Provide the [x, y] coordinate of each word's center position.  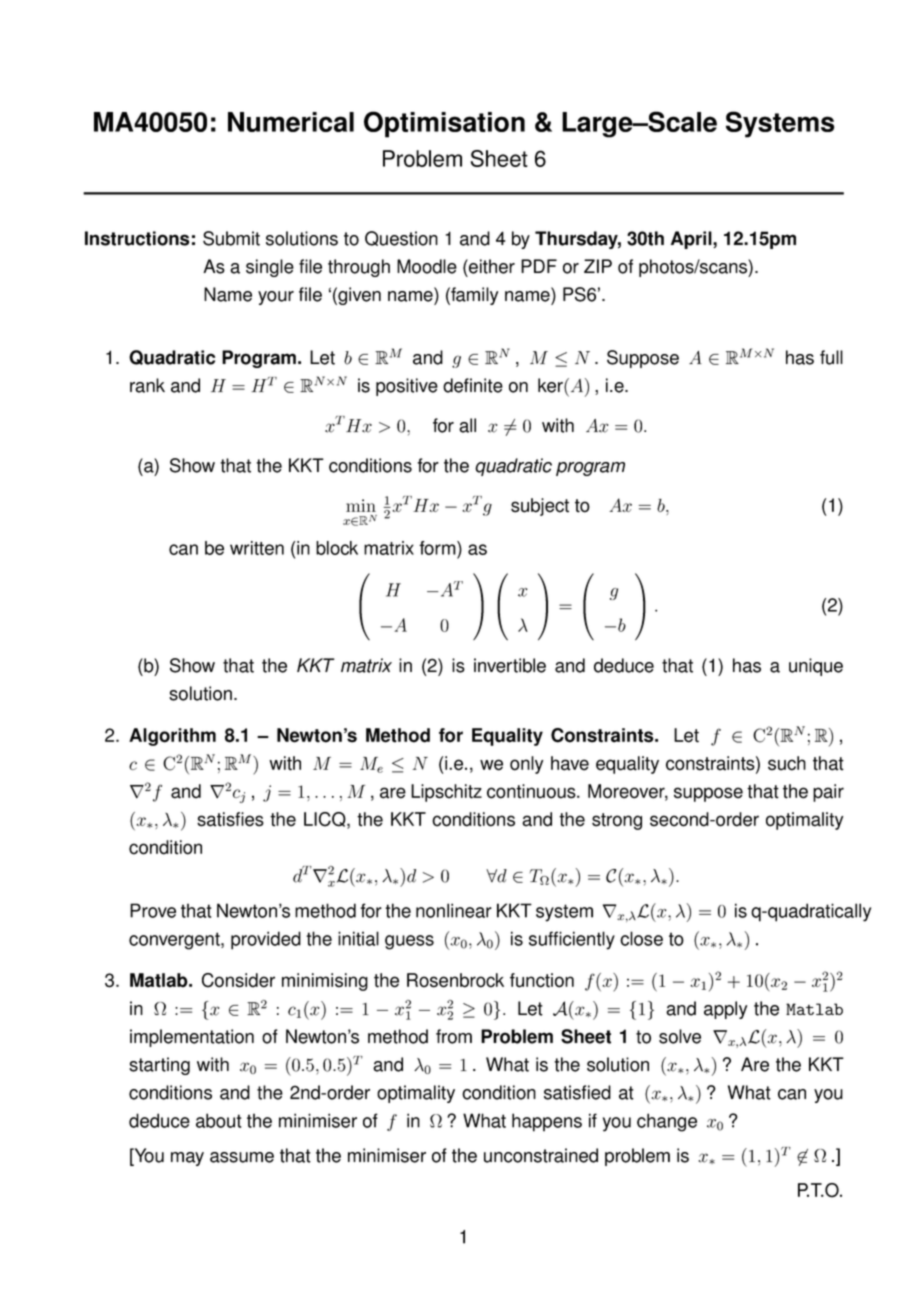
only [526, 765]
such [787, 763]
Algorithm [172, 737]
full [831, 357]
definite [473, 385]
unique [816, 667]
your [276, 298]
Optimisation [444, 124]
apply [725, 1010]
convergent [175, 941]
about [219, 1120]
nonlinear [454, 910]
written [257, 548]
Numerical [291, 122]
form [438, 548]
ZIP [598, 266]
